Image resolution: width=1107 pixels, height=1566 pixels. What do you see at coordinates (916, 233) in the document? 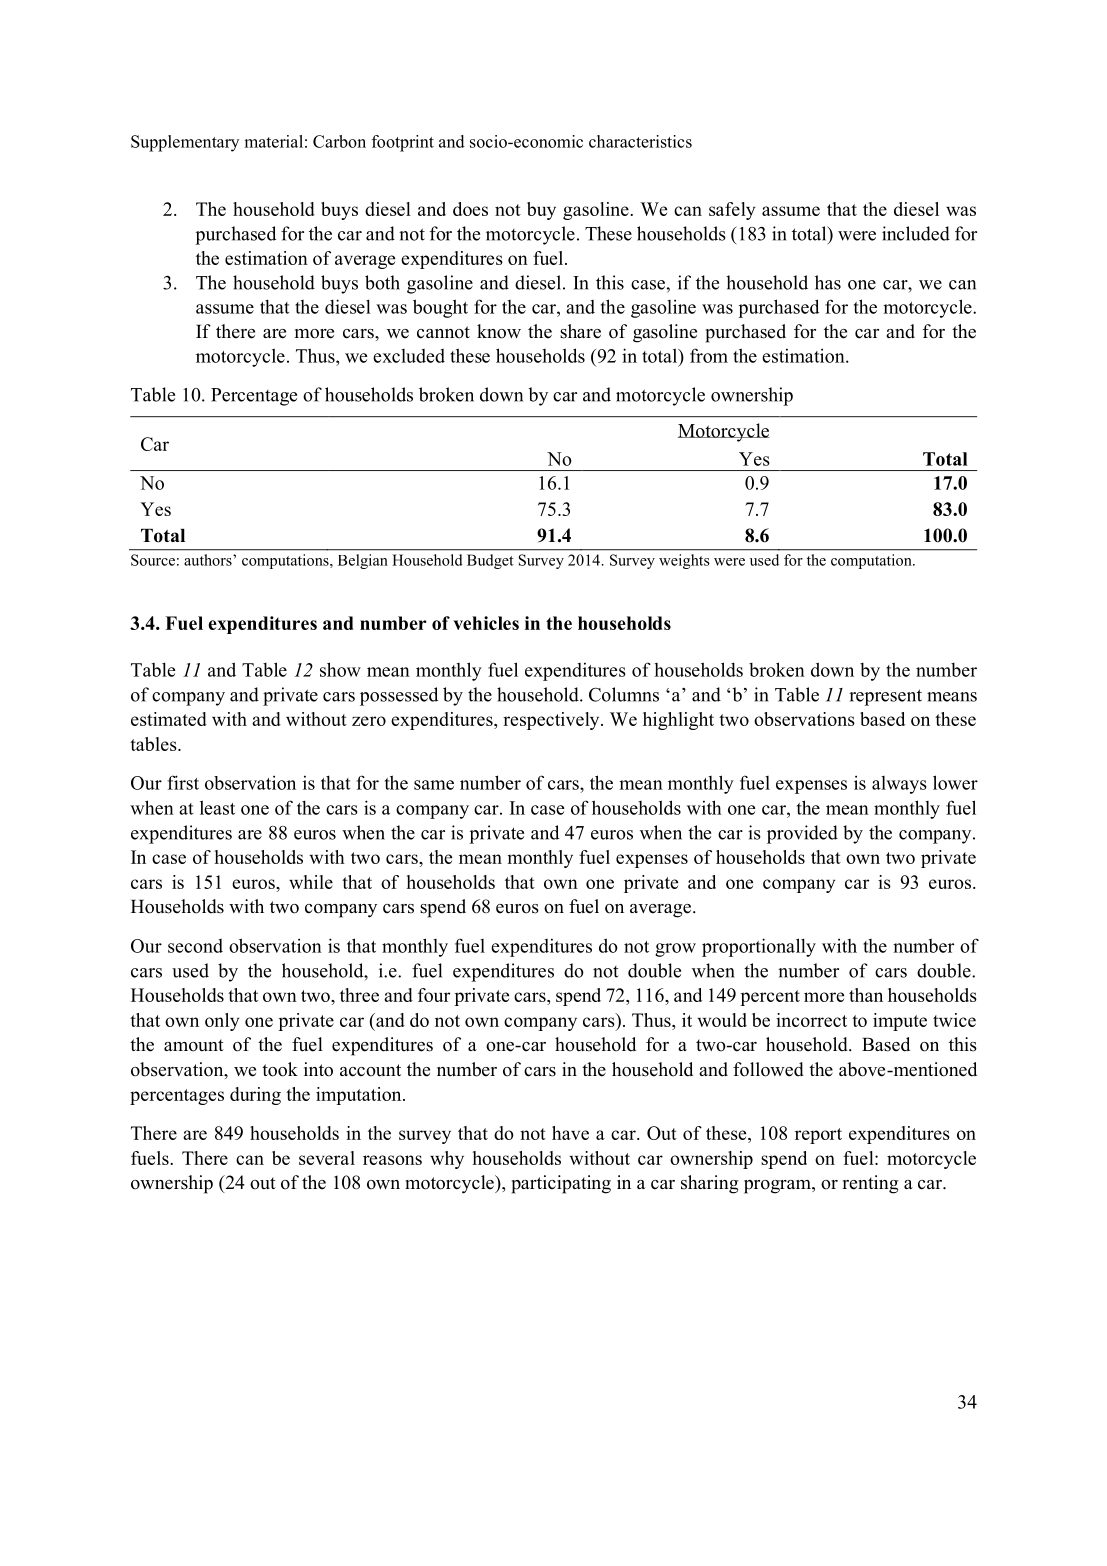
I see `included` at bounding box center [916, 233].
